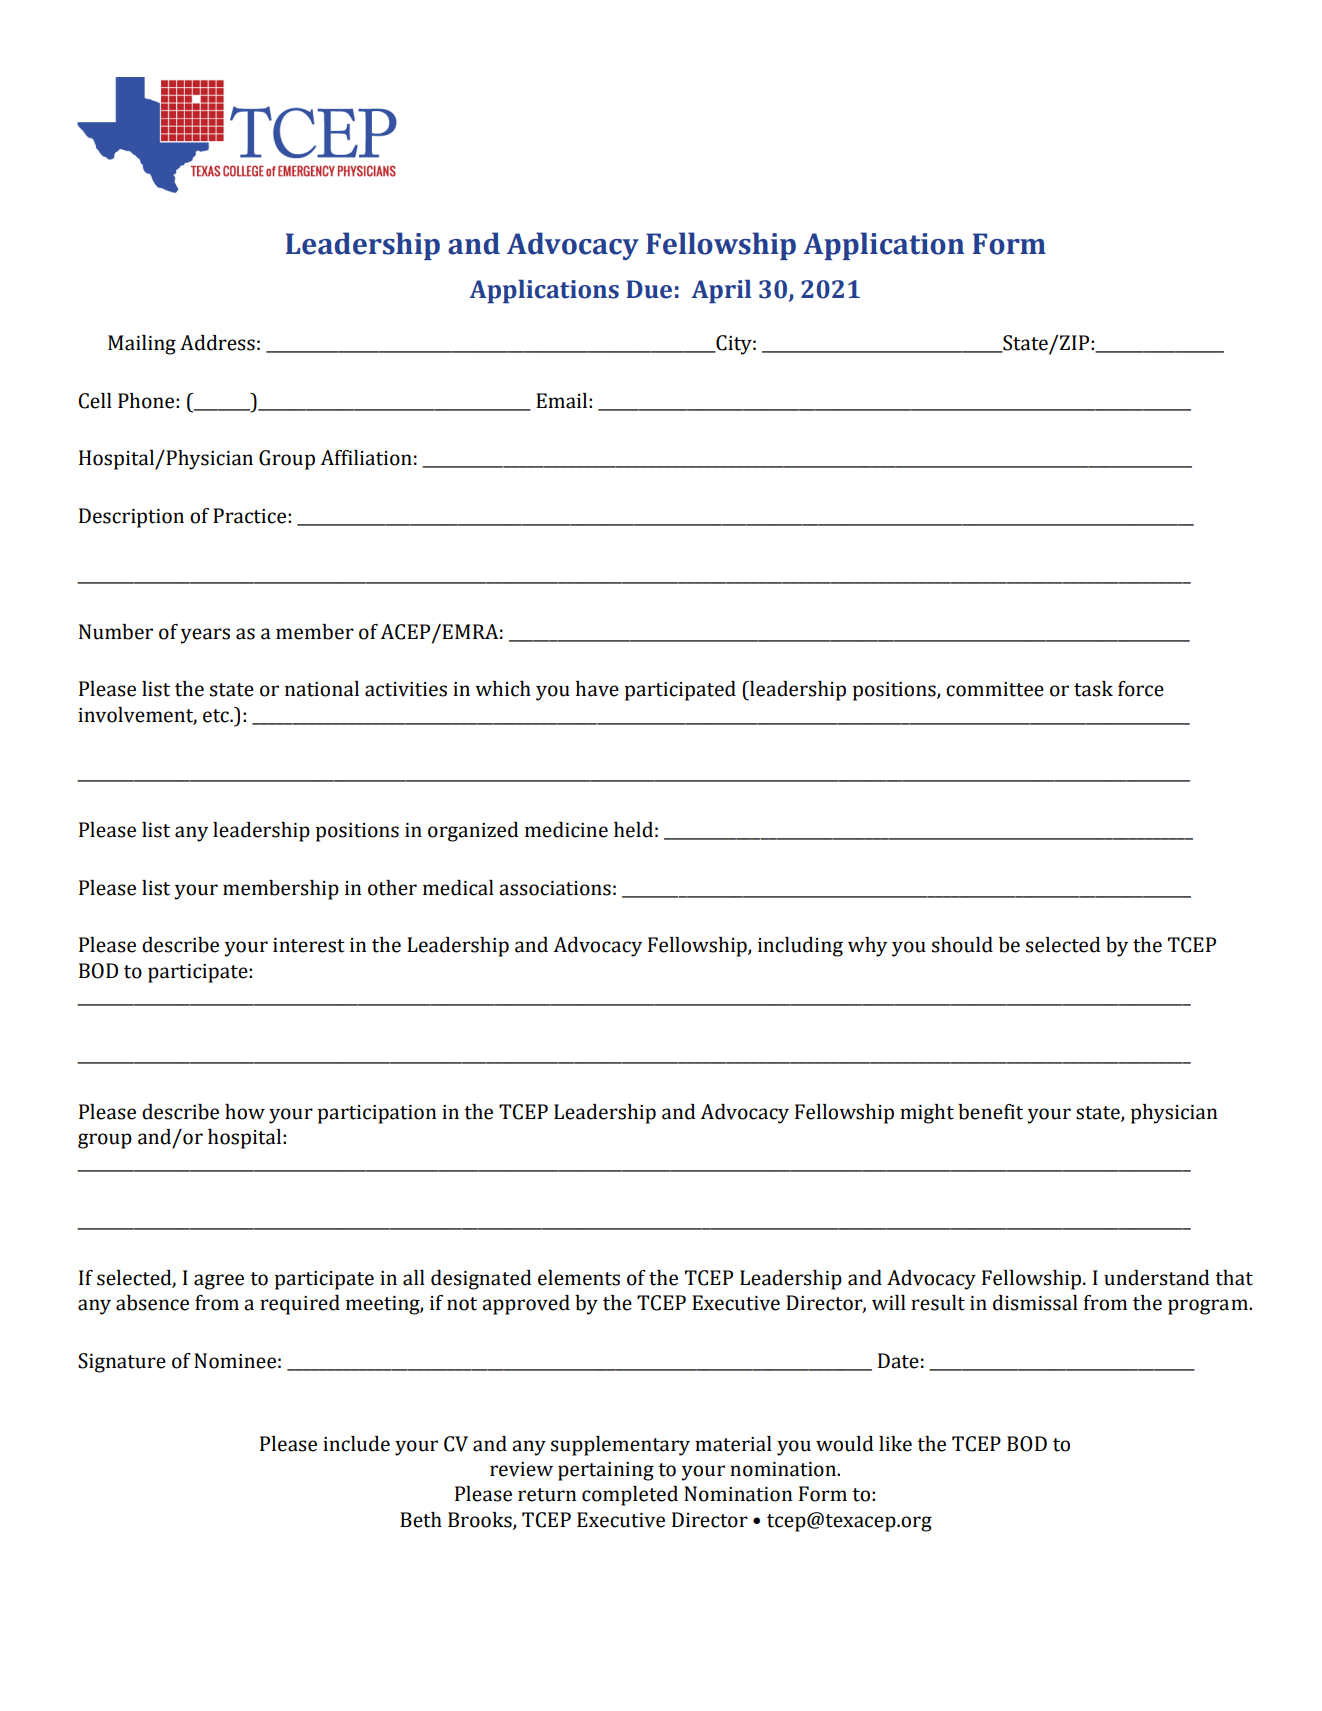 This screenshot has width=1322, height=1711. Describe the element at coordinates (322, 689) in the screenshot. I see `national` at that location.
